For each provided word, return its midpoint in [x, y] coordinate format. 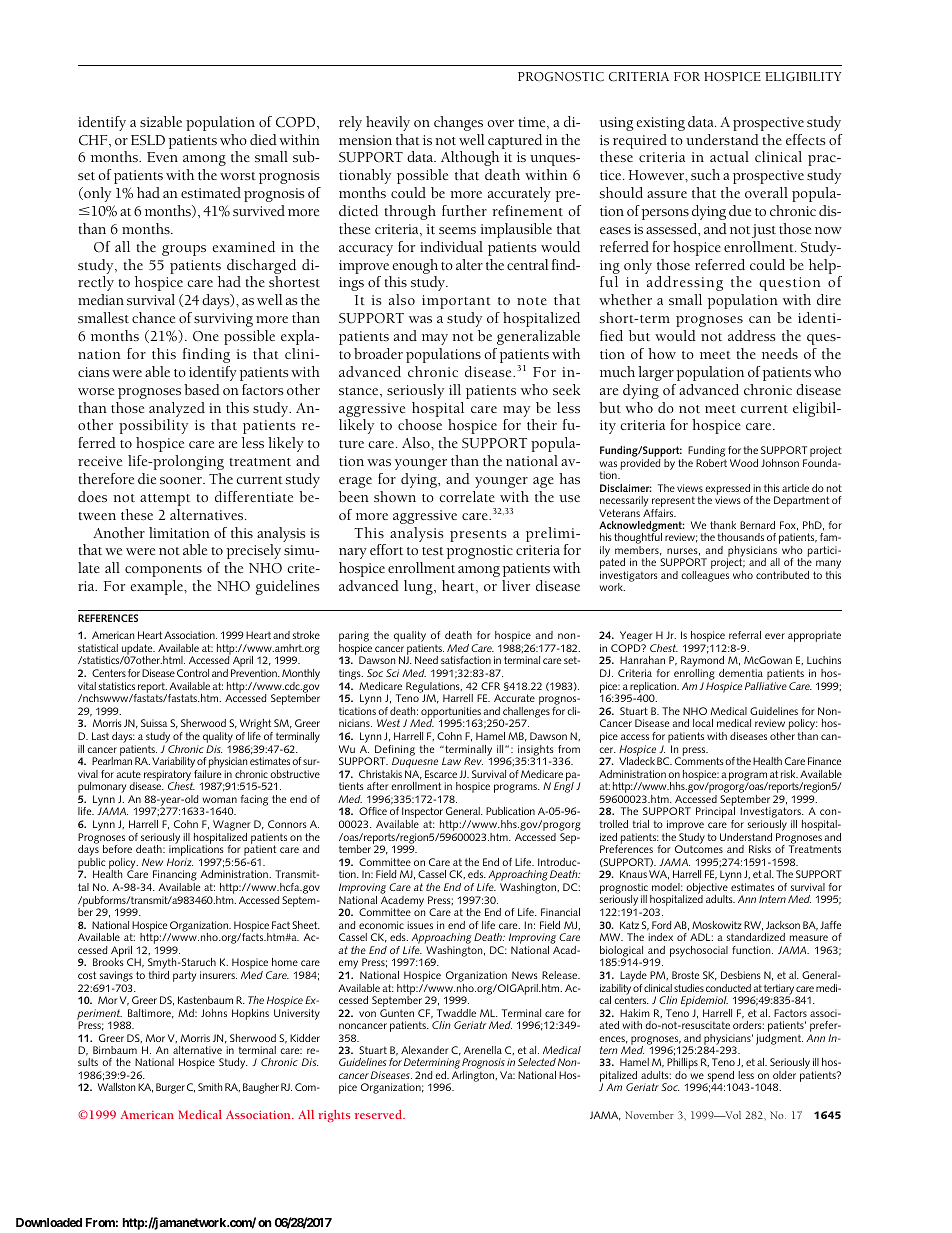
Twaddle [456, 1013]
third [159, 975]
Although [470, 158]
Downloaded [49, 1222]
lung [419, 587]
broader [378, 353]
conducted [728, 988]
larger [656, 373]
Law [451, 761]
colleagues [705, 576]
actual [729, 156]
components [163, 571]
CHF [94, 140]
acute [128, 774]
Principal [715, 813]
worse [96, 391]
